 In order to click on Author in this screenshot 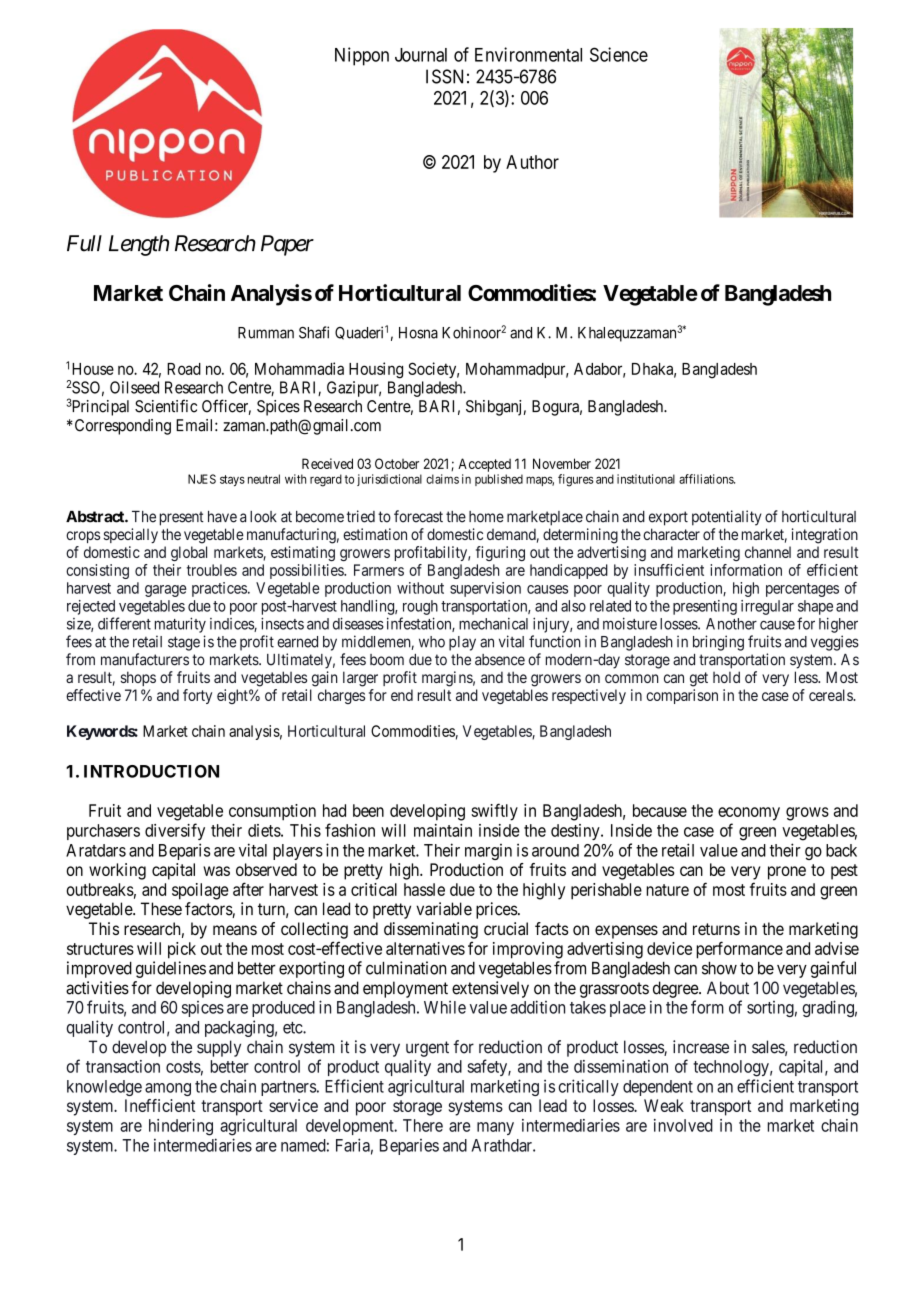, I will do `click(532, 162)`.
